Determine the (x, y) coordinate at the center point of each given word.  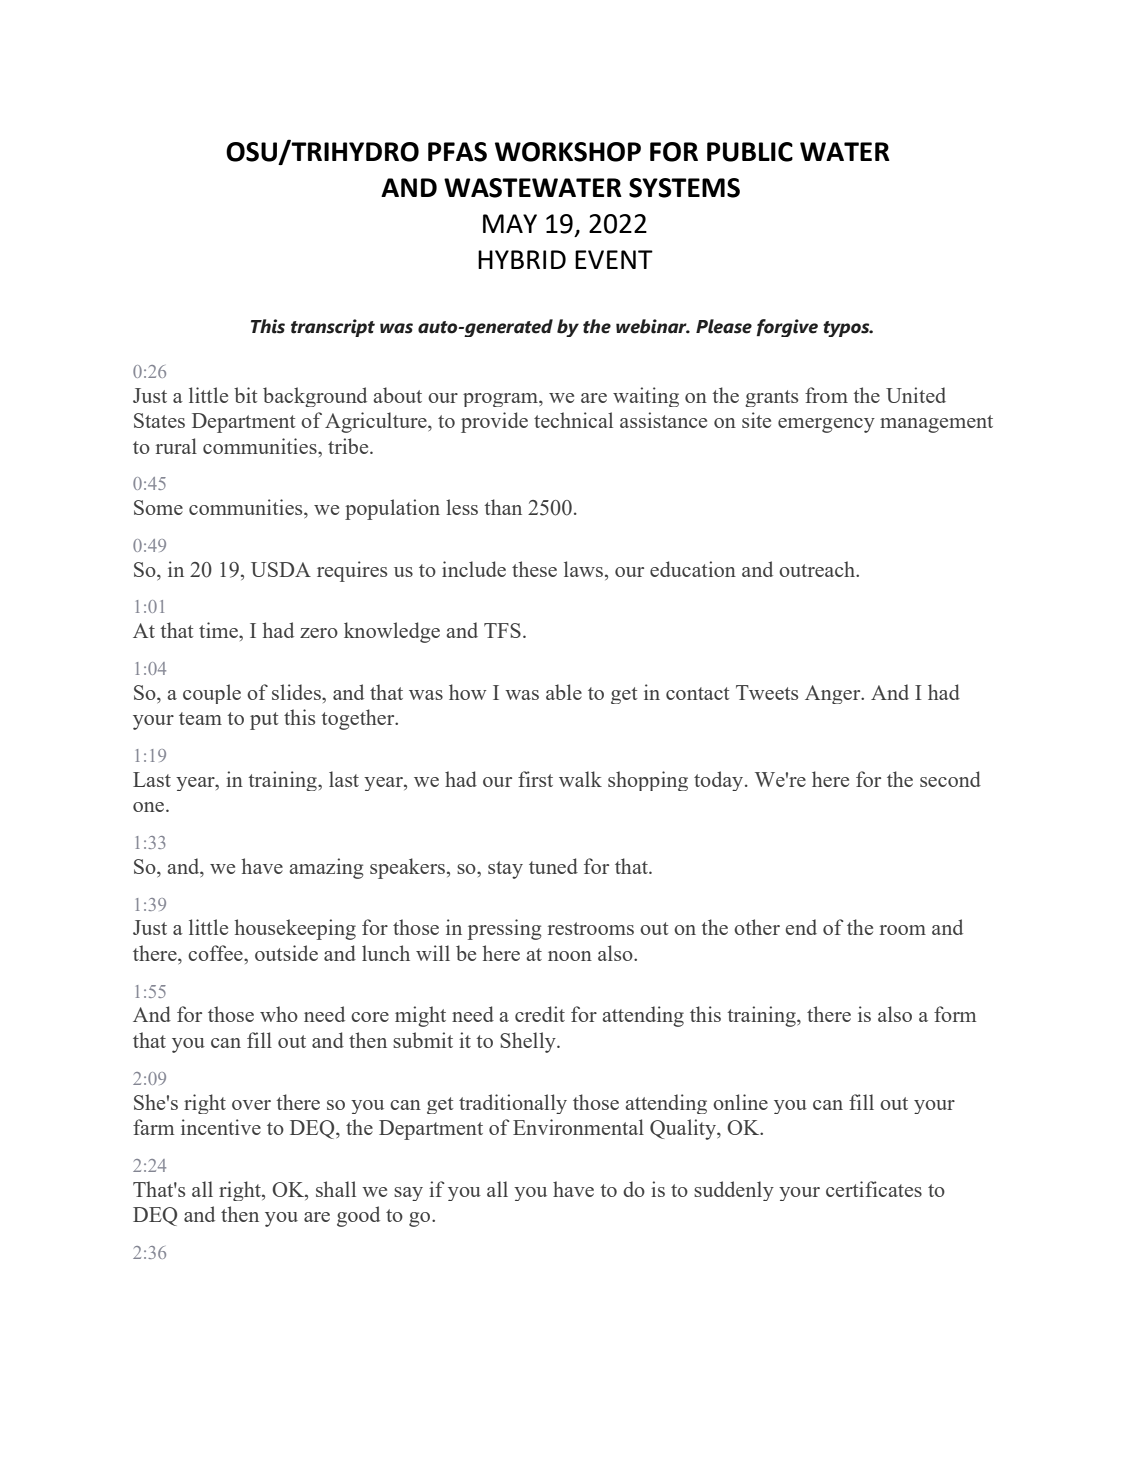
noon (570, 956)
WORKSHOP (568, 152)
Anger (834, 694)
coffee (216, 953)
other (757, 927)
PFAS (457, 152)
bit (245, 395)
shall (336, 1189)
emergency (826, 425)
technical (573, 420)
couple (212, 694)
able (564, 692)
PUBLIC (750, 152)
